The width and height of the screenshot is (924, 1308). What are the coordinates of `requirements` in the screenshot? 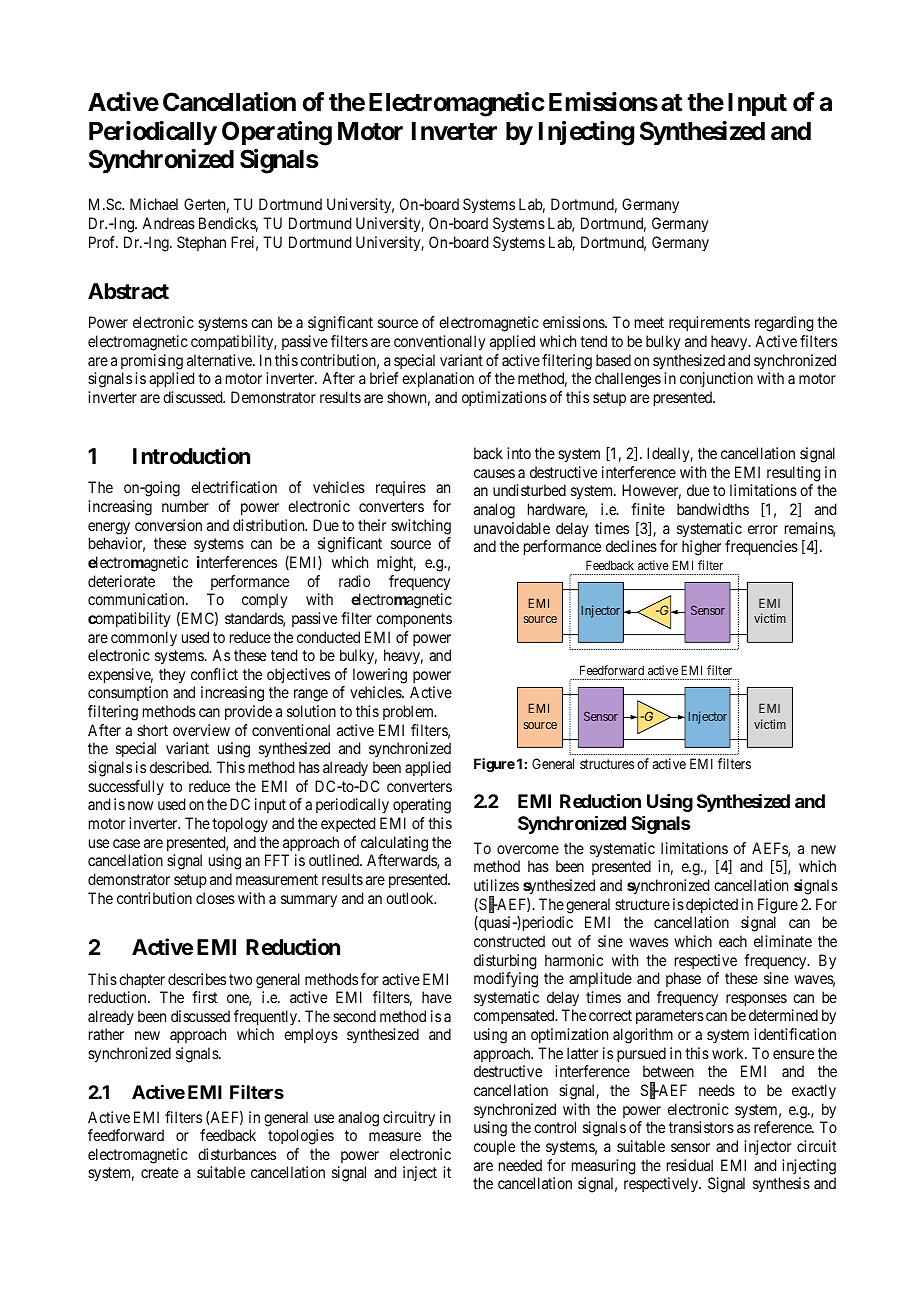 It's located at (709, 323).
